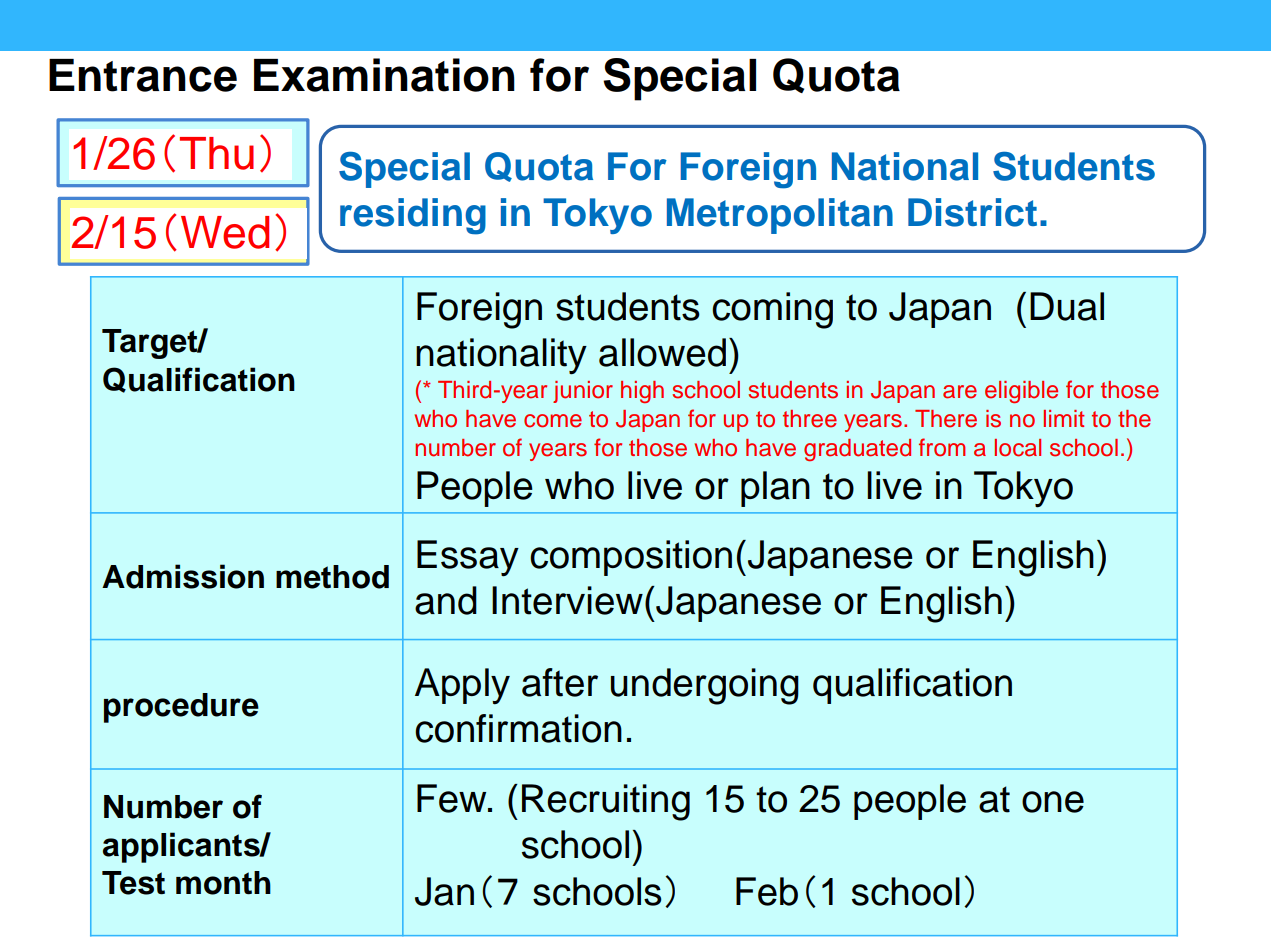 This screenshot has height=952, width=1271. What do you see at coordinates (223, 883) in the screenshot?
I see `month` at bounding box center [223, 883].
